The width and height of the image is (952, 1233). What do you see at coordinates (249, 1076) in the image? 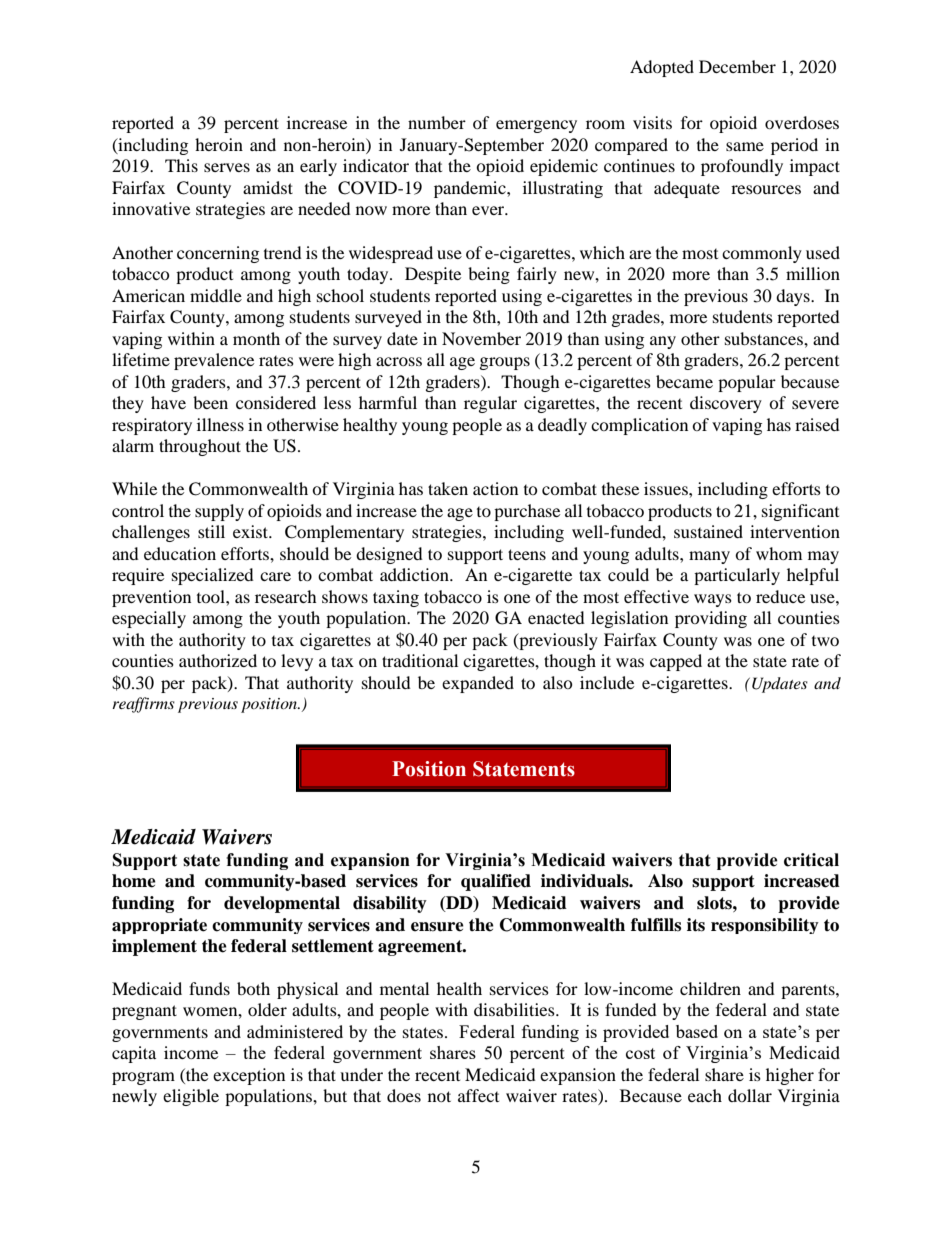
I see `exception` at bounding box center [249, 1076].
